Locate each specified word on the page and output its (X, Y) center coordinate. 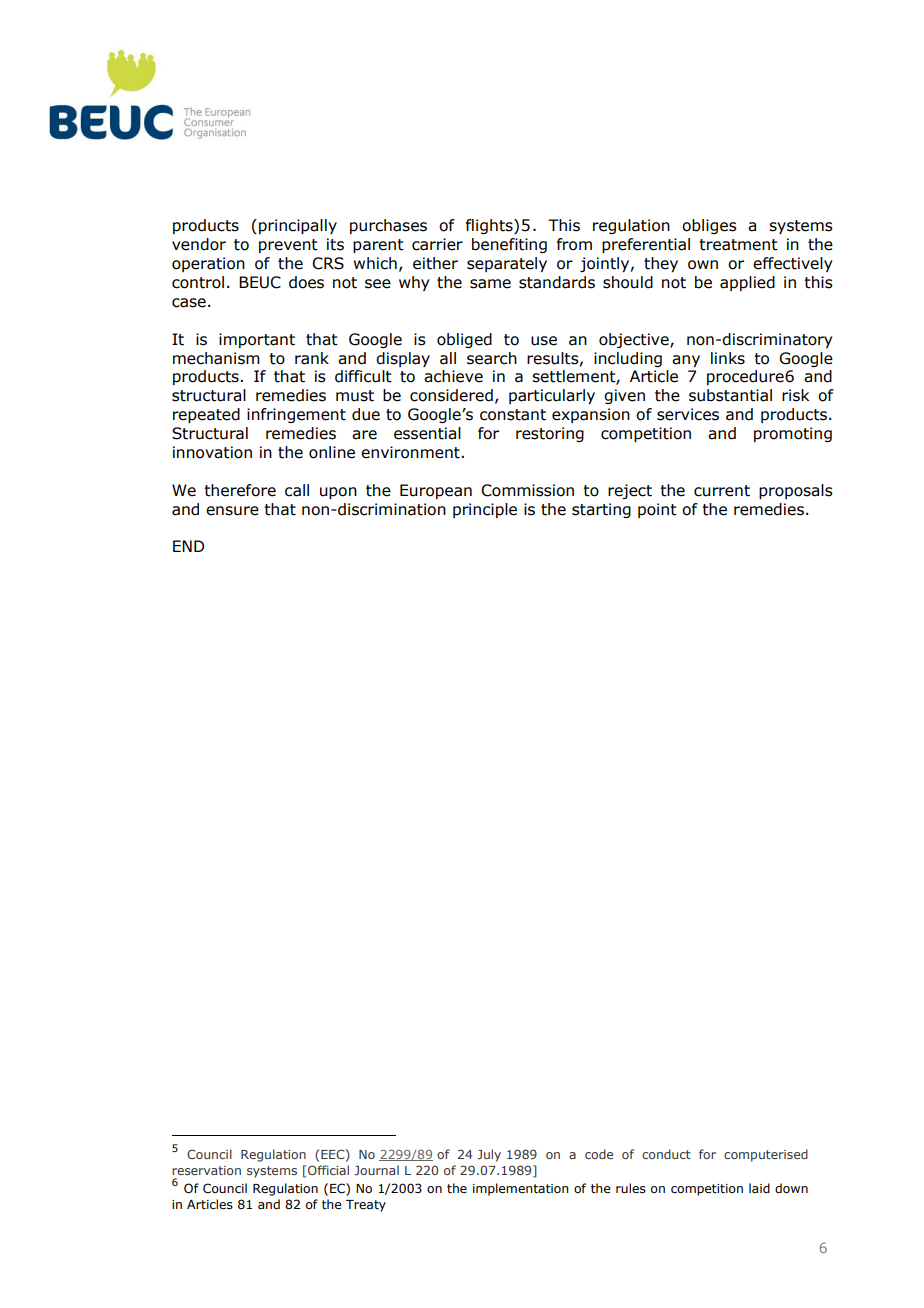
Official (328, 1170)
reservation (206, 1170)
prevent (288, 246)
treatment (738, 245)
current (722, 491)
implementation (521, 1189)
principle (485, 510)
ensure (232, 511)
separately (507, 264)
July (489, 1155)
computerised (766, 1155)
